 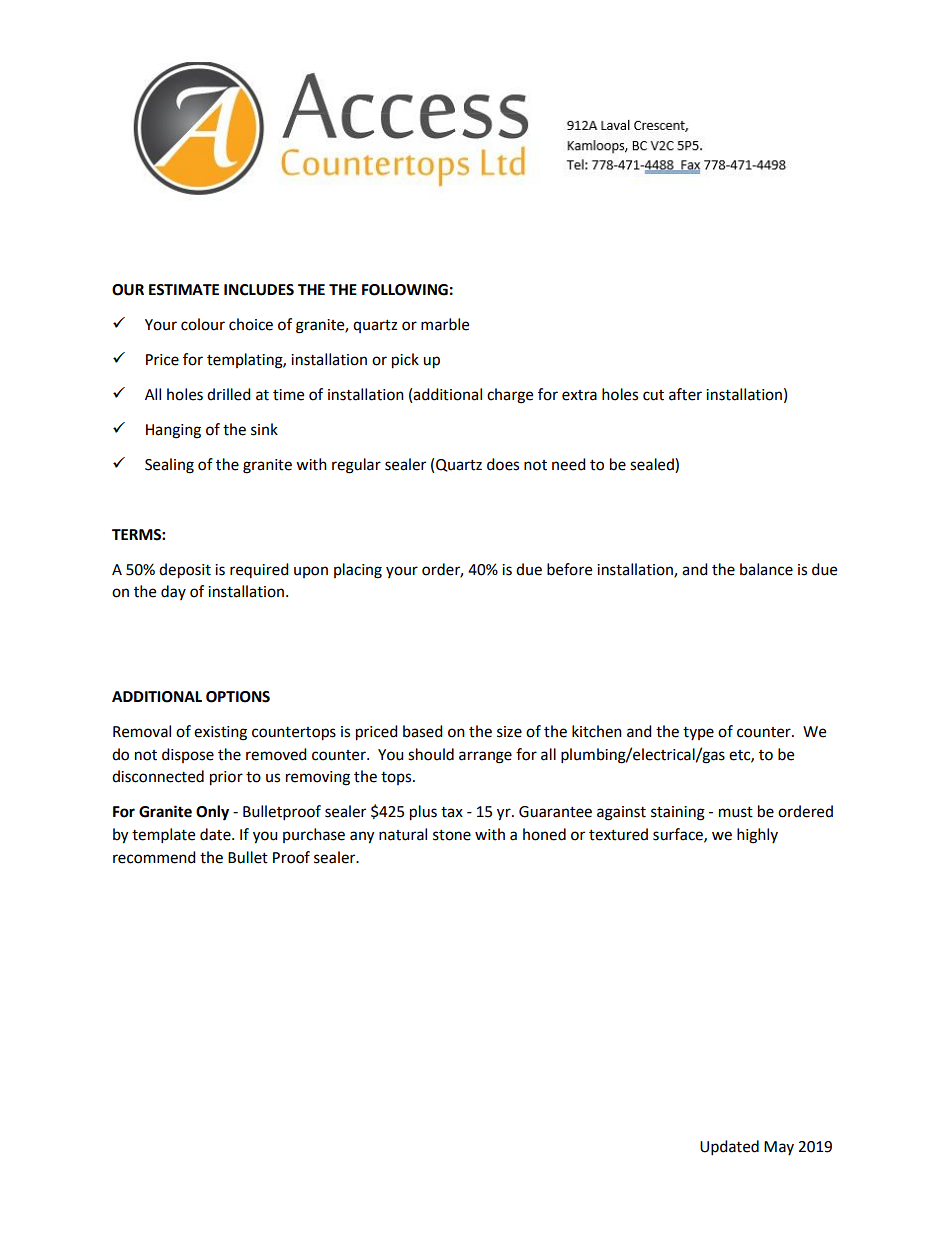 I want to click on placing, so click(x=358, y=571).
